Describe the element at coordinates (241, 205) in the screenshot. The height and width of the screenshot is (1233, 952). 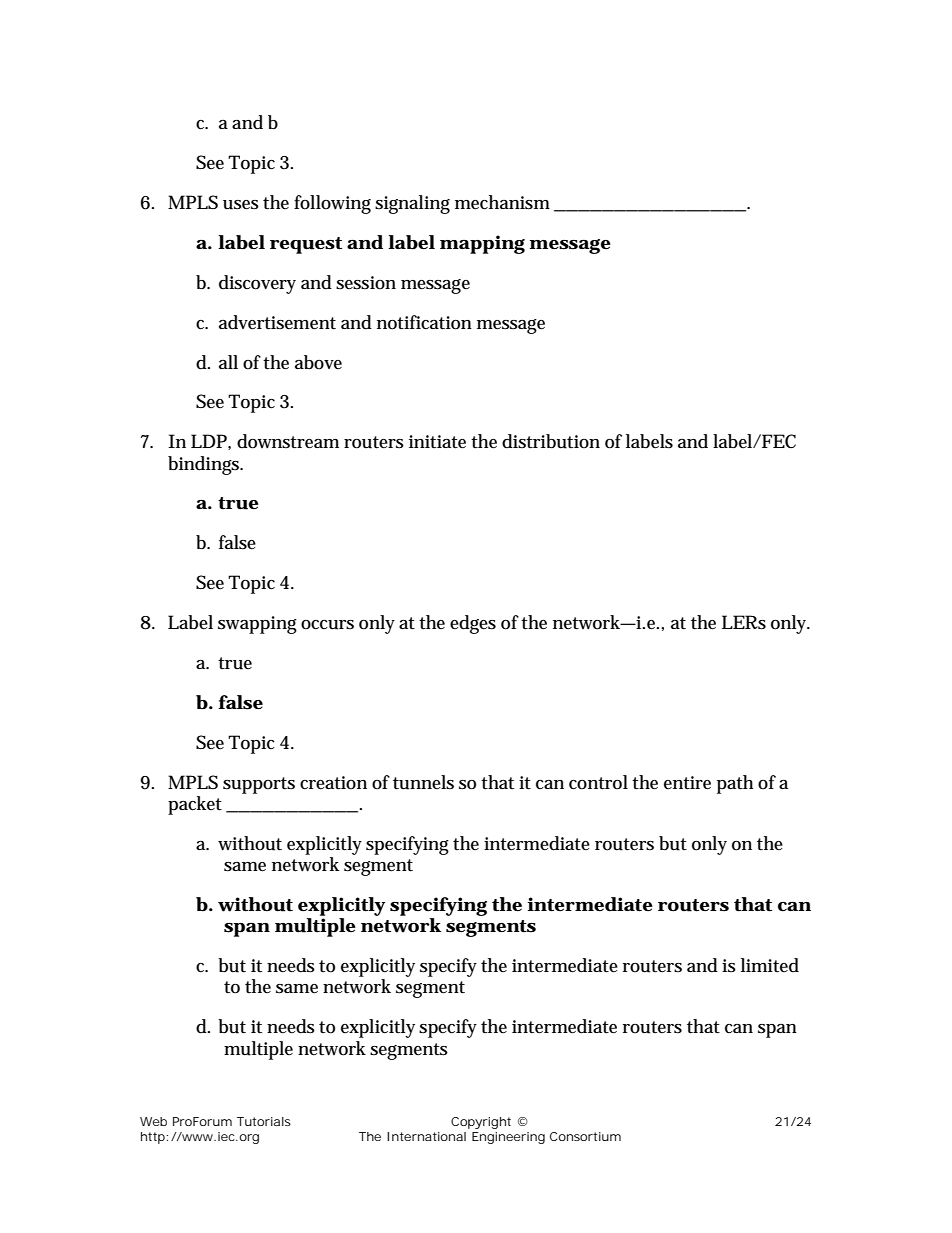
I see `uses` at that location.
